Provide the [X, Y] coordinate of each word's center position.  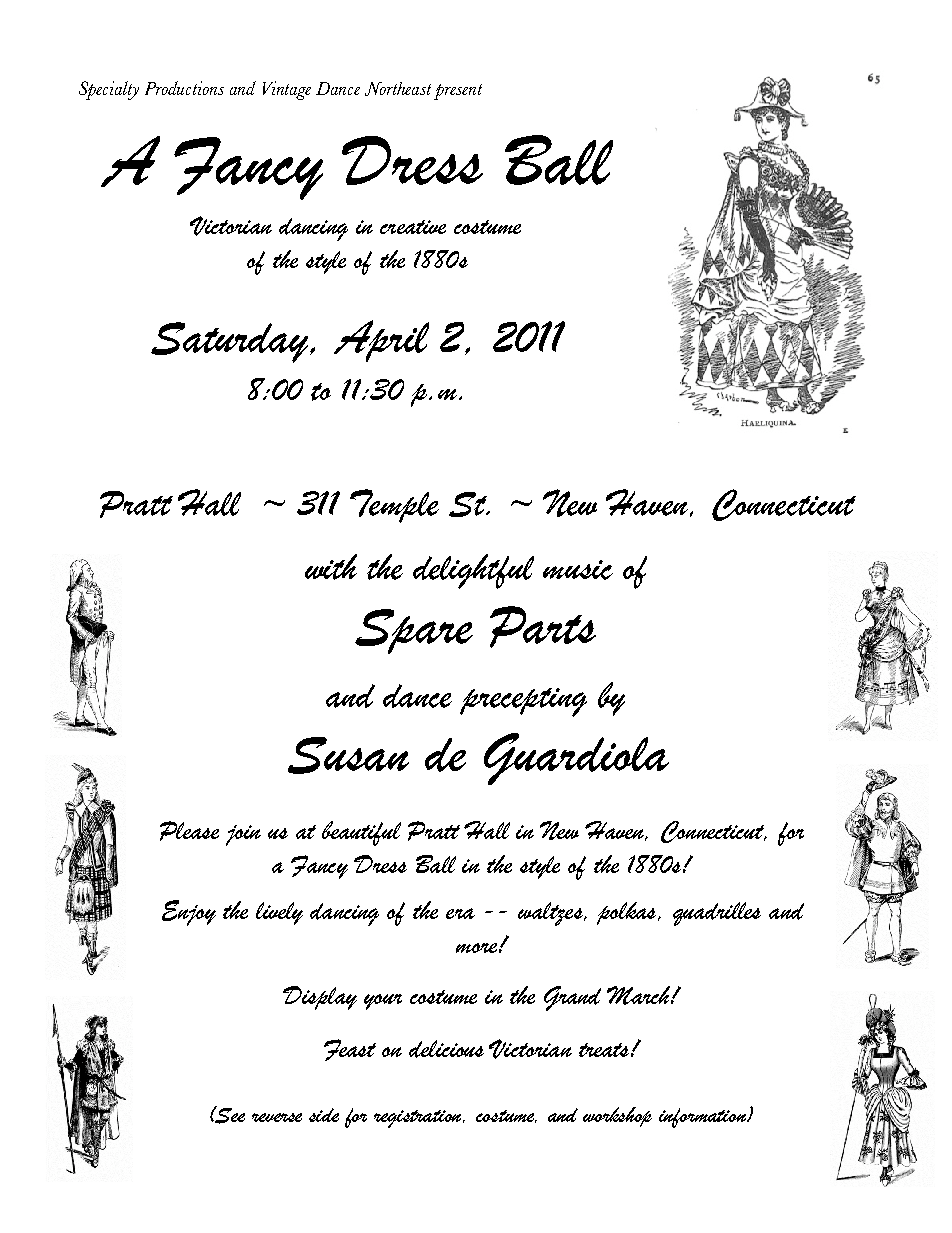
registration [419, 1119]
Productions [184, 88]
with [331, 567]
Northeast [398, 89]
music [578, 570]
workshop [617, 1117]
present [458, 92]
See [229, 1115]
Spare [414, 631]
